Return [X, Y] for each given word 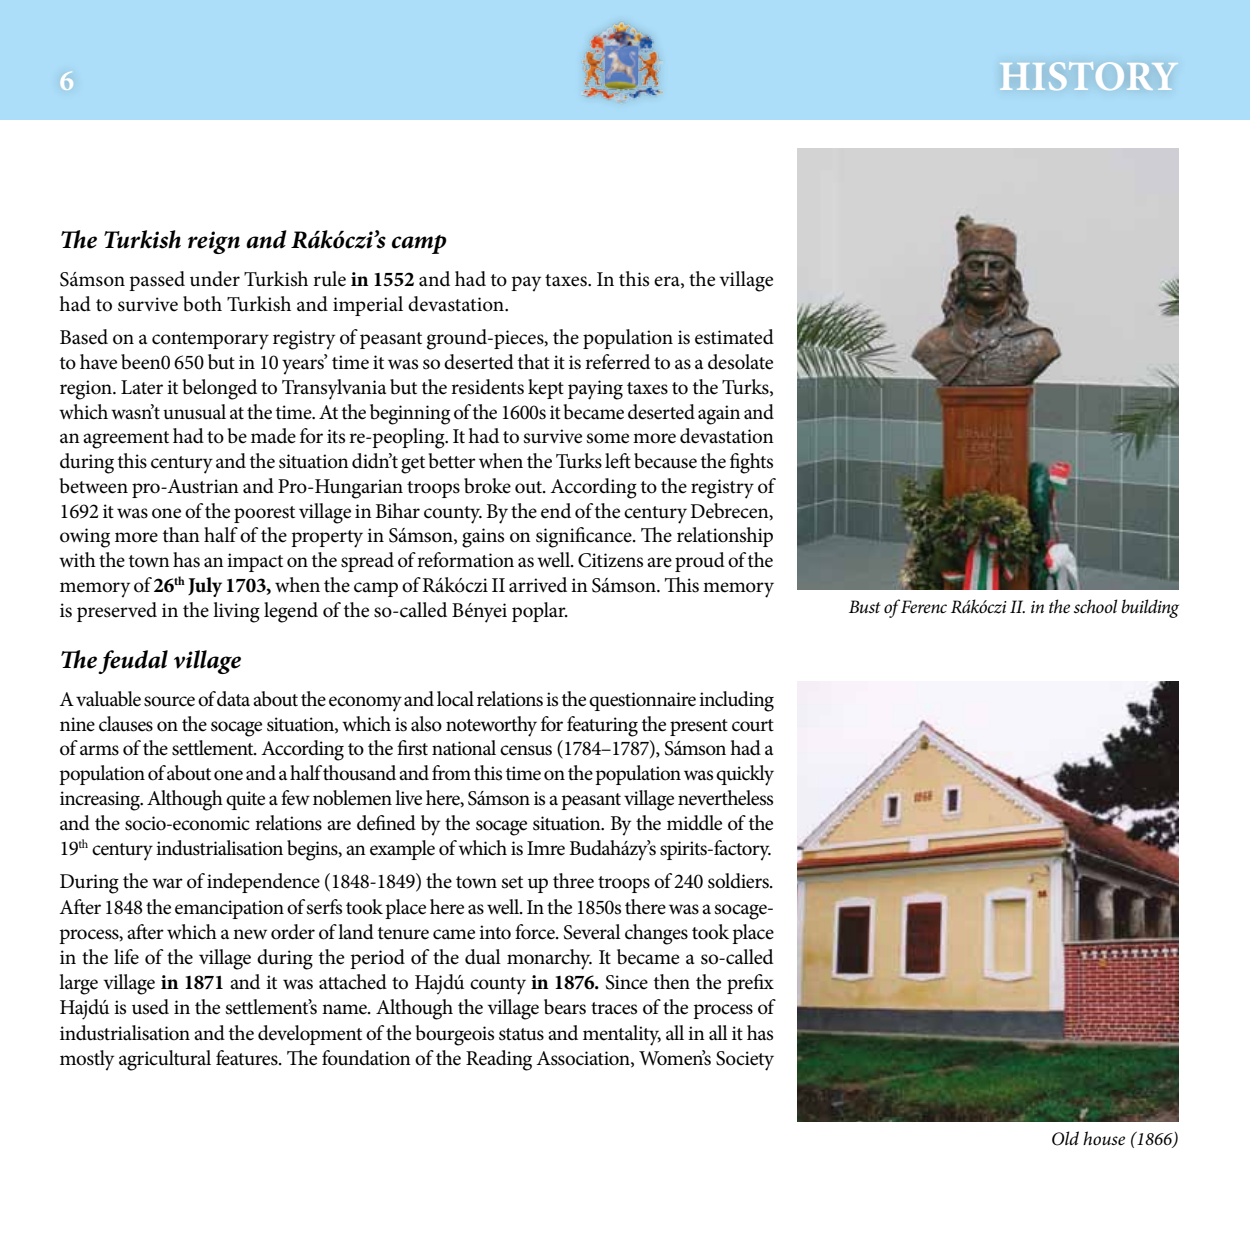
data [233, 698]
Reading [499, 1060]
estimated [734, 337]
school [1095, 606]
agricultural [165, 1060]
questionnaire [642, 701]
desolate [740, 362]
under [215, 279]
